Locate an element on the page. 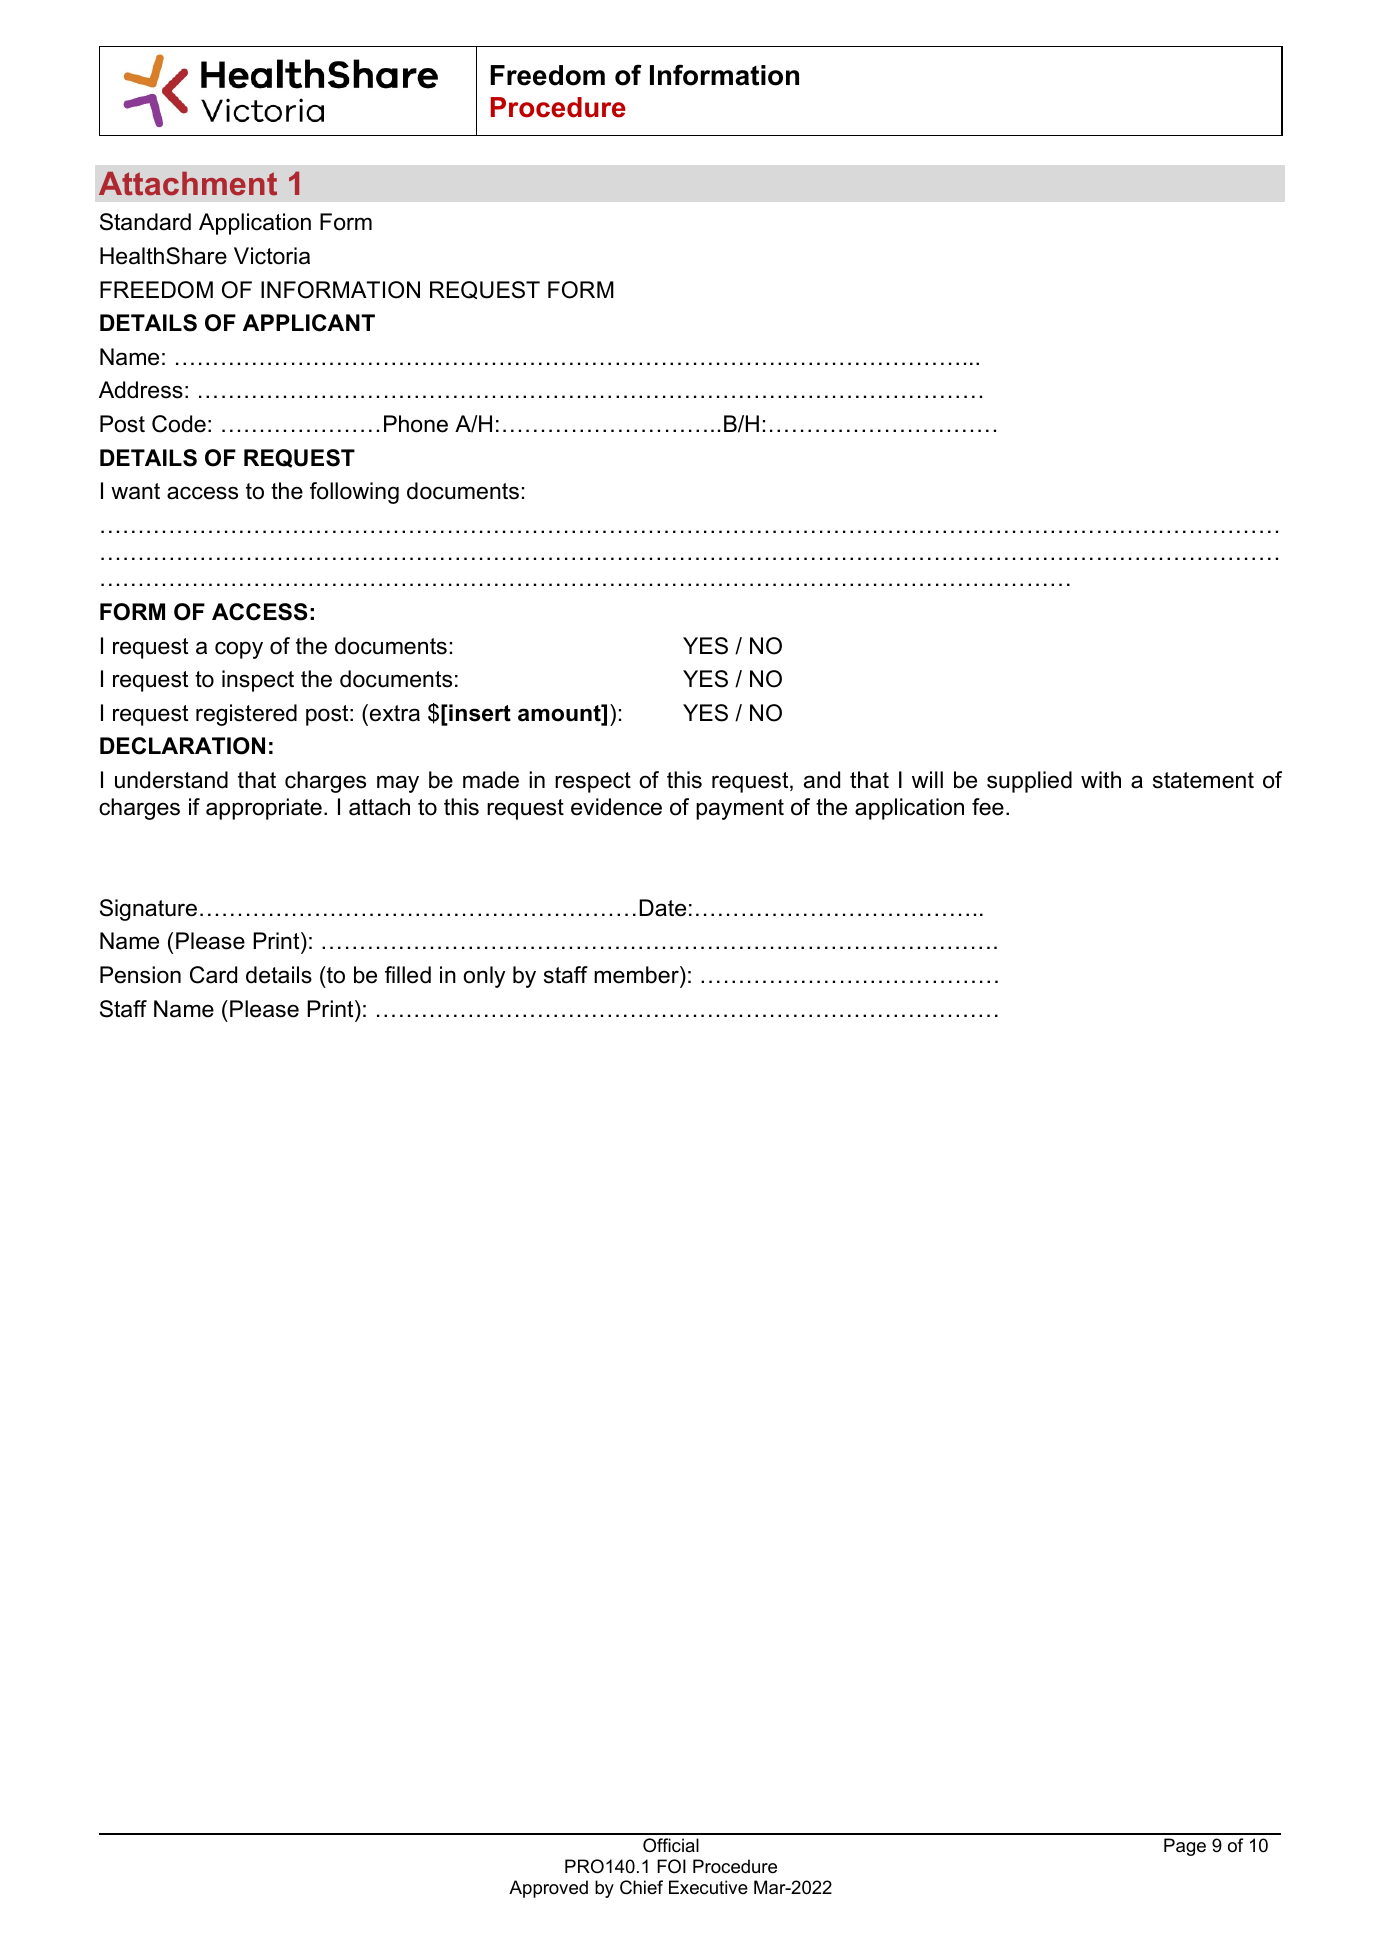 This image has width=1380, height=1953. Pension is located at coordinates (140, 975).
